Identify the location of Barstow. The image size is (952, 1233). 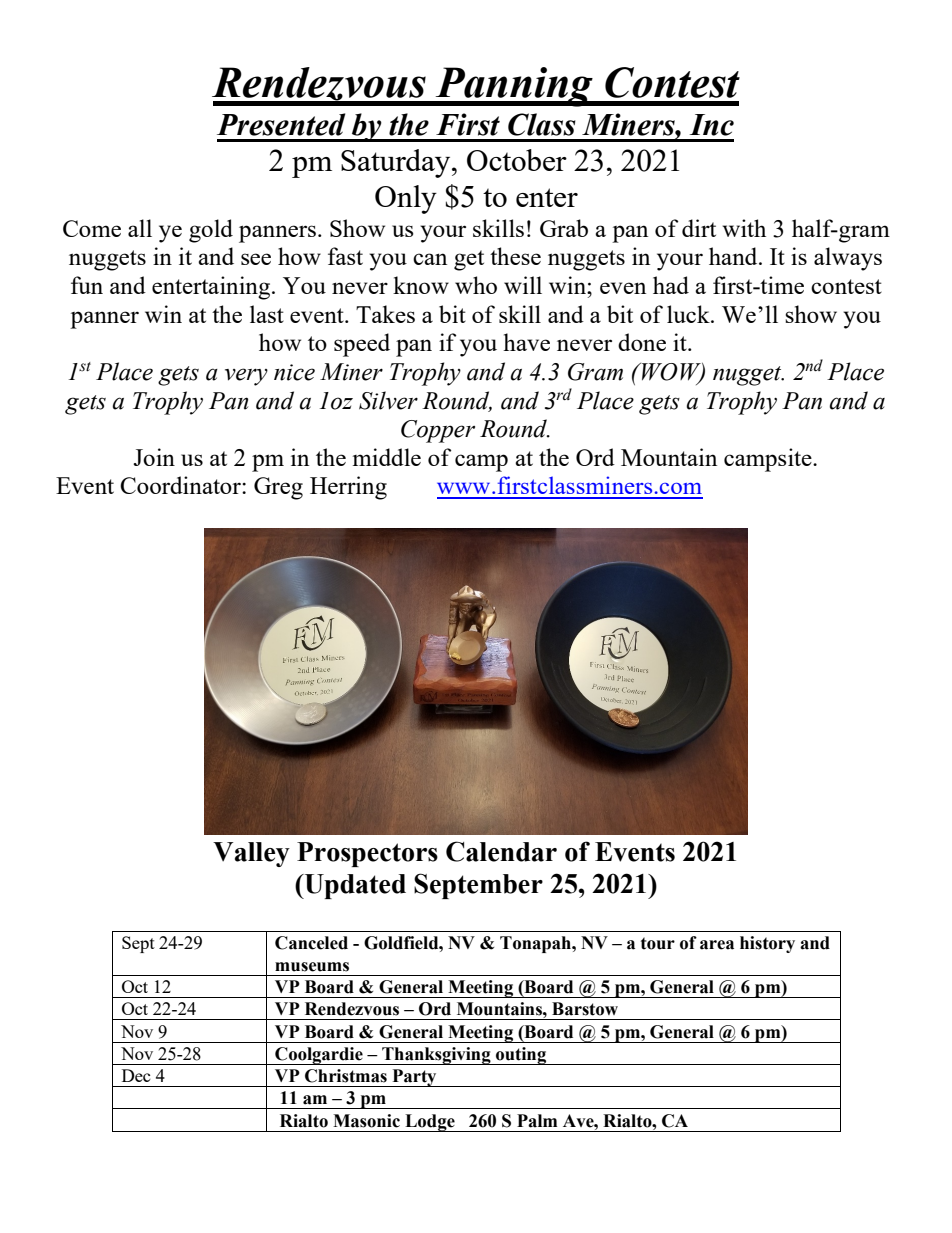
(585, 1009).
